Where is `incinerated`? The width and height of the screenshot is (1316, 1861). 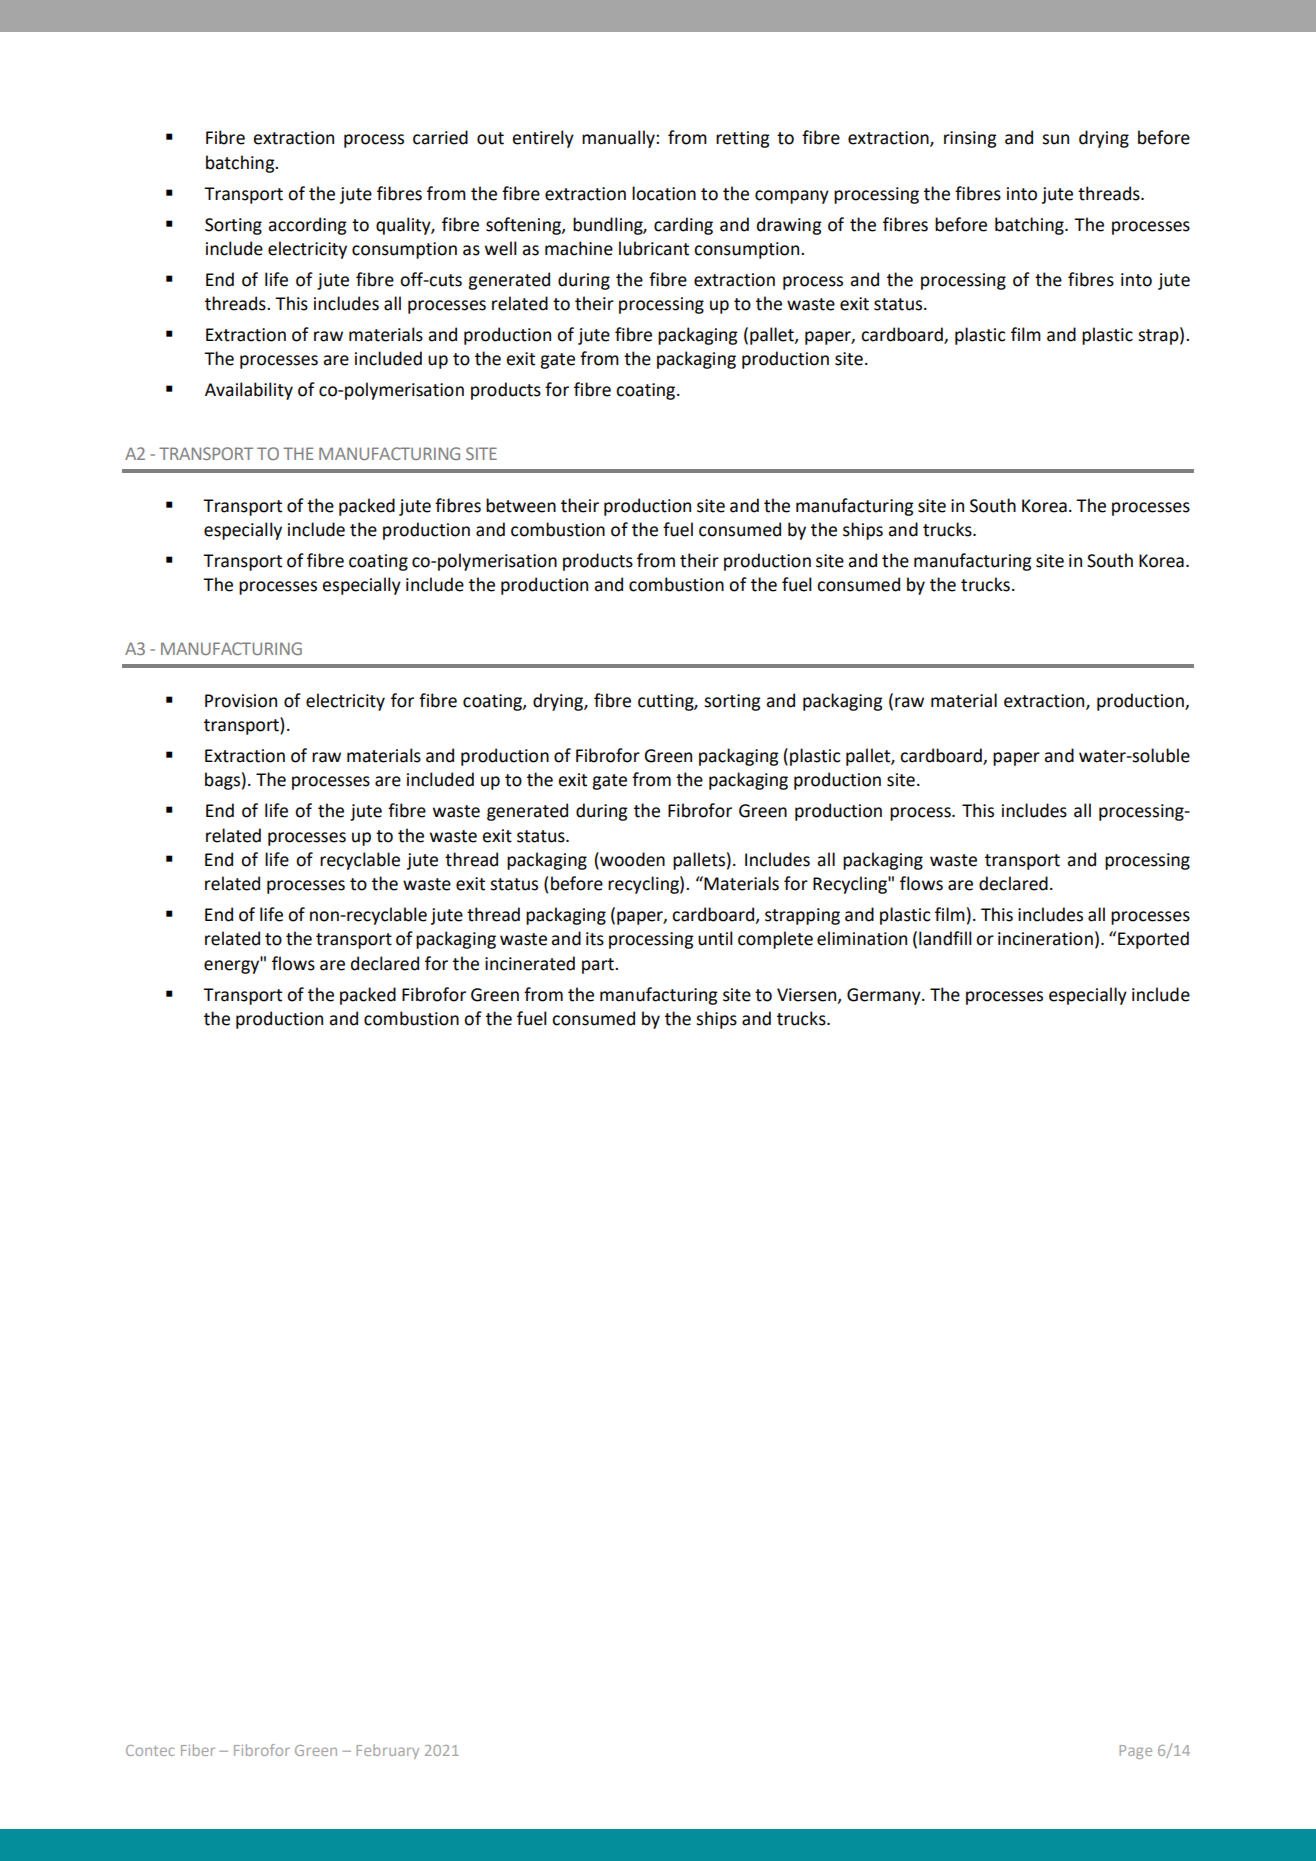
incinerated is located at coordinates (530, 963).
